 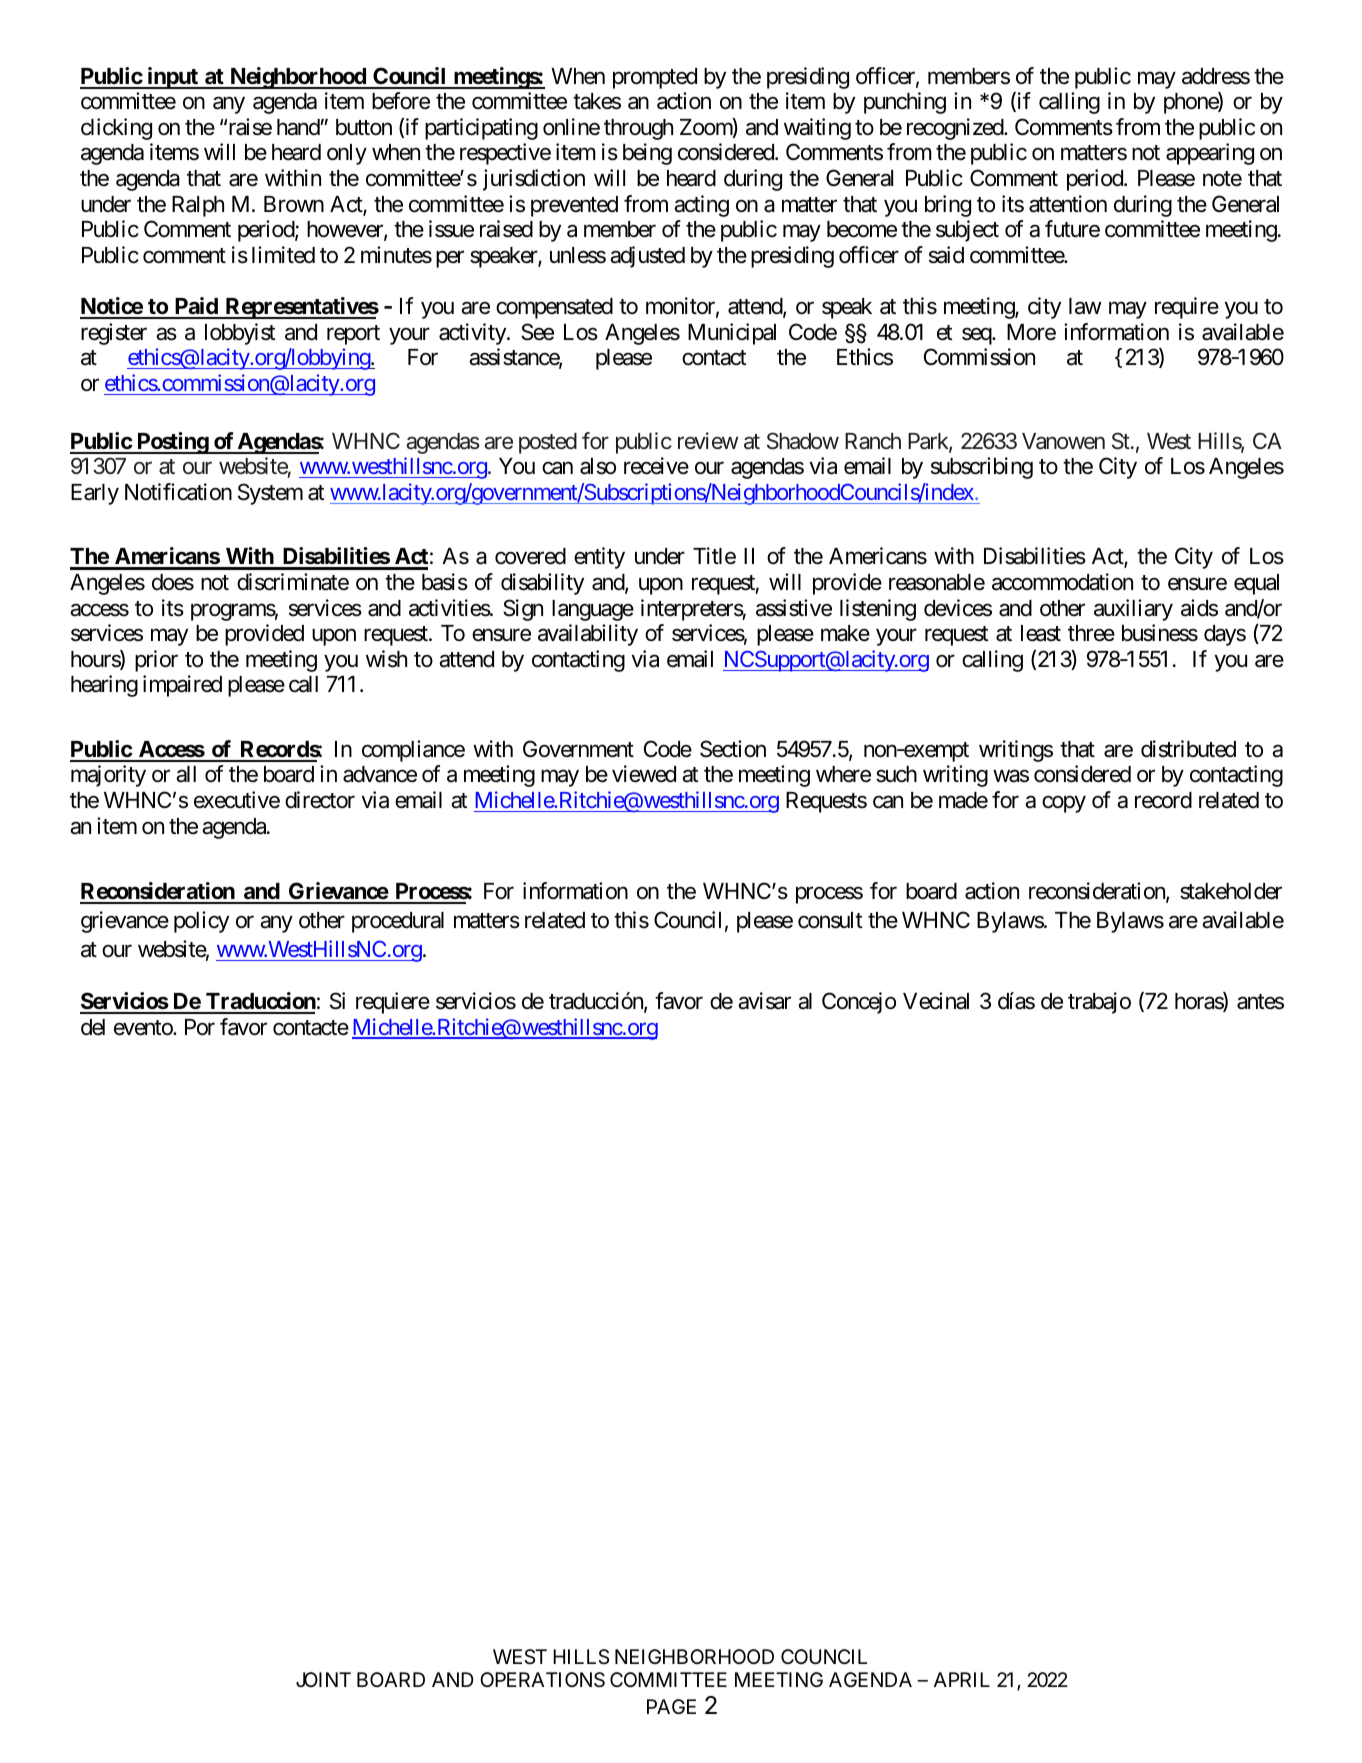 What do you see at coordinates (1231, 891) in the page?
I see `stakeholder` at bounding box center [1231, 891].
